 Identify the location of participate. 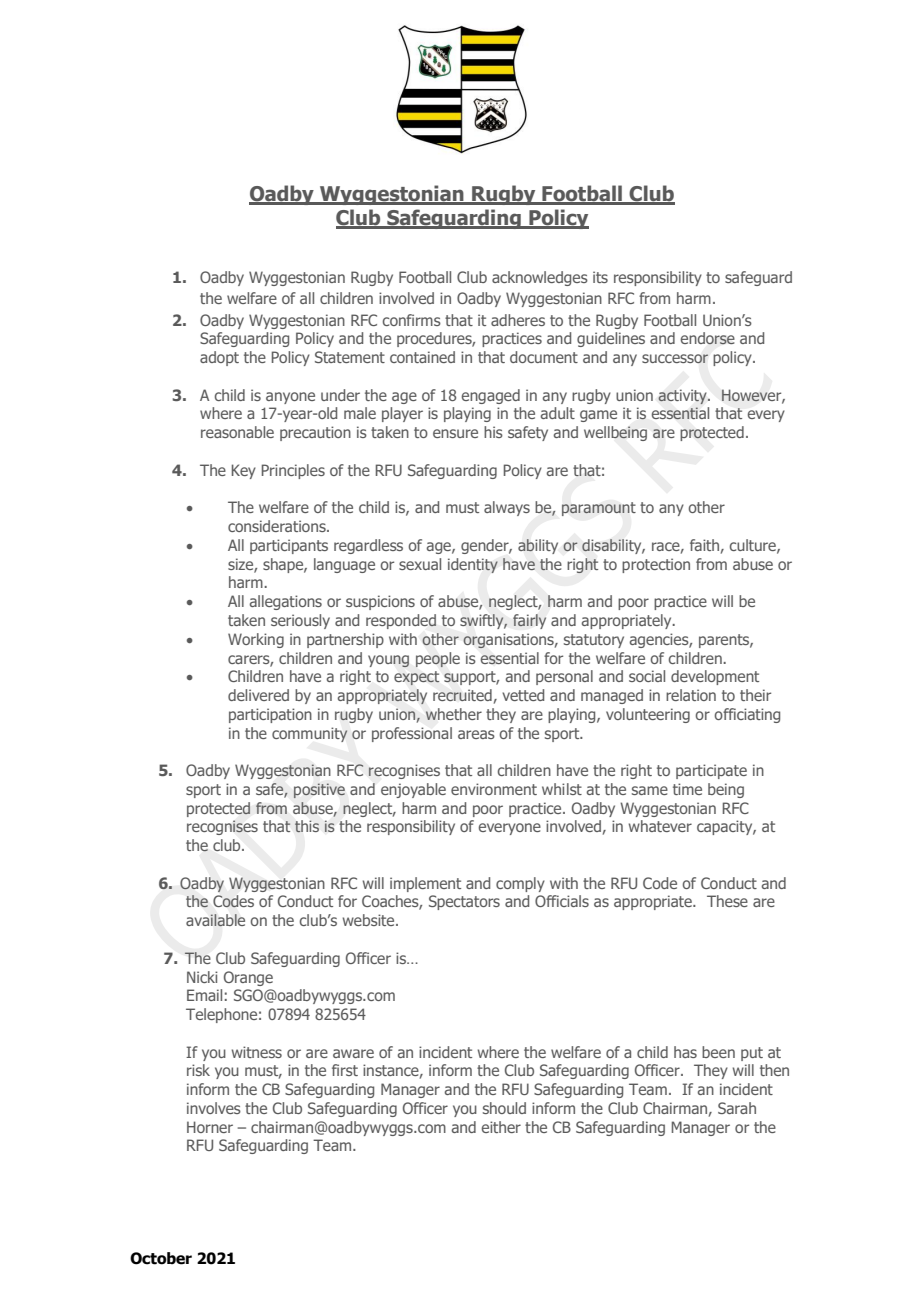
(711, 771).
